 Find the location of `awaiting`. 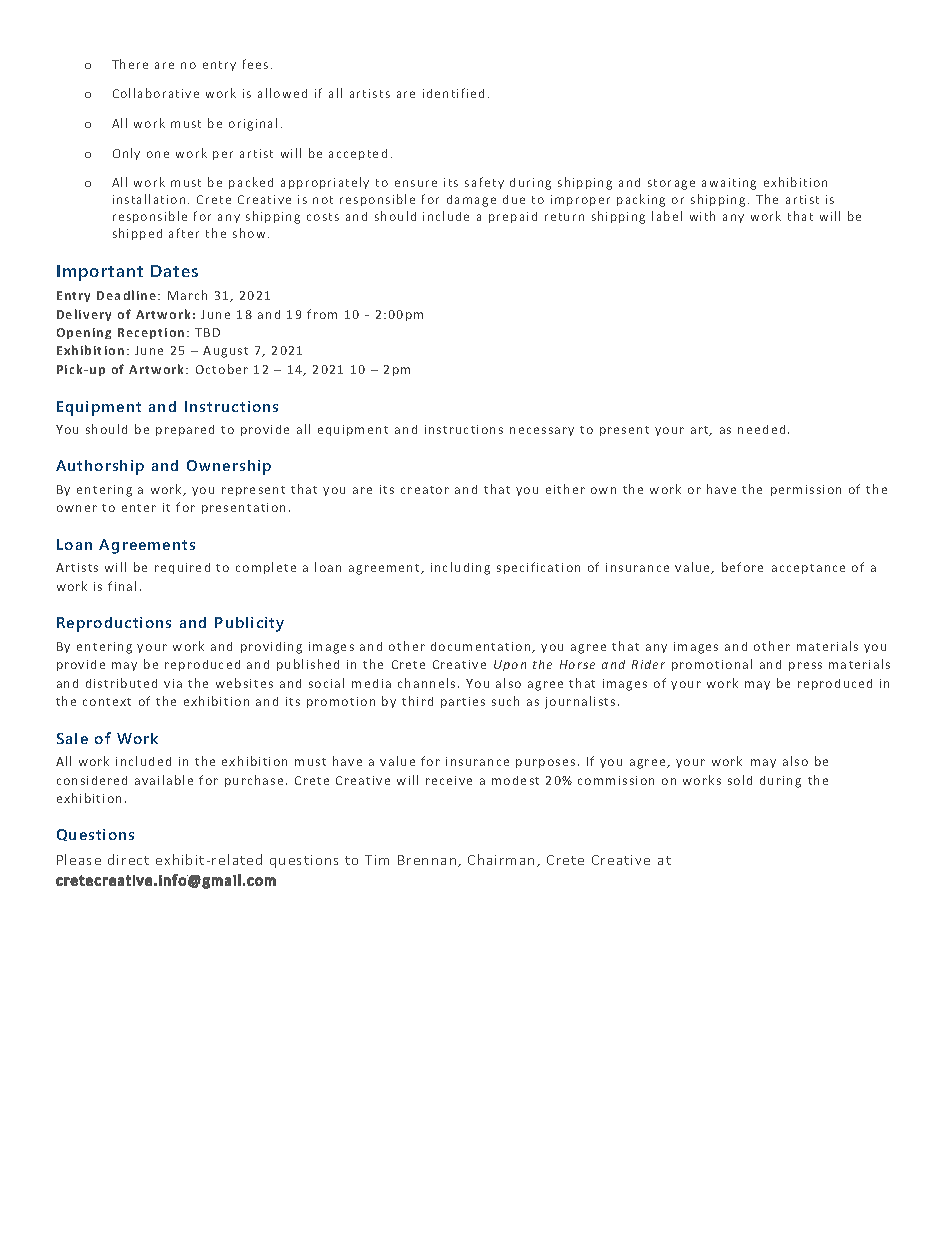

awaiting is located at coordinates (729, 184).
